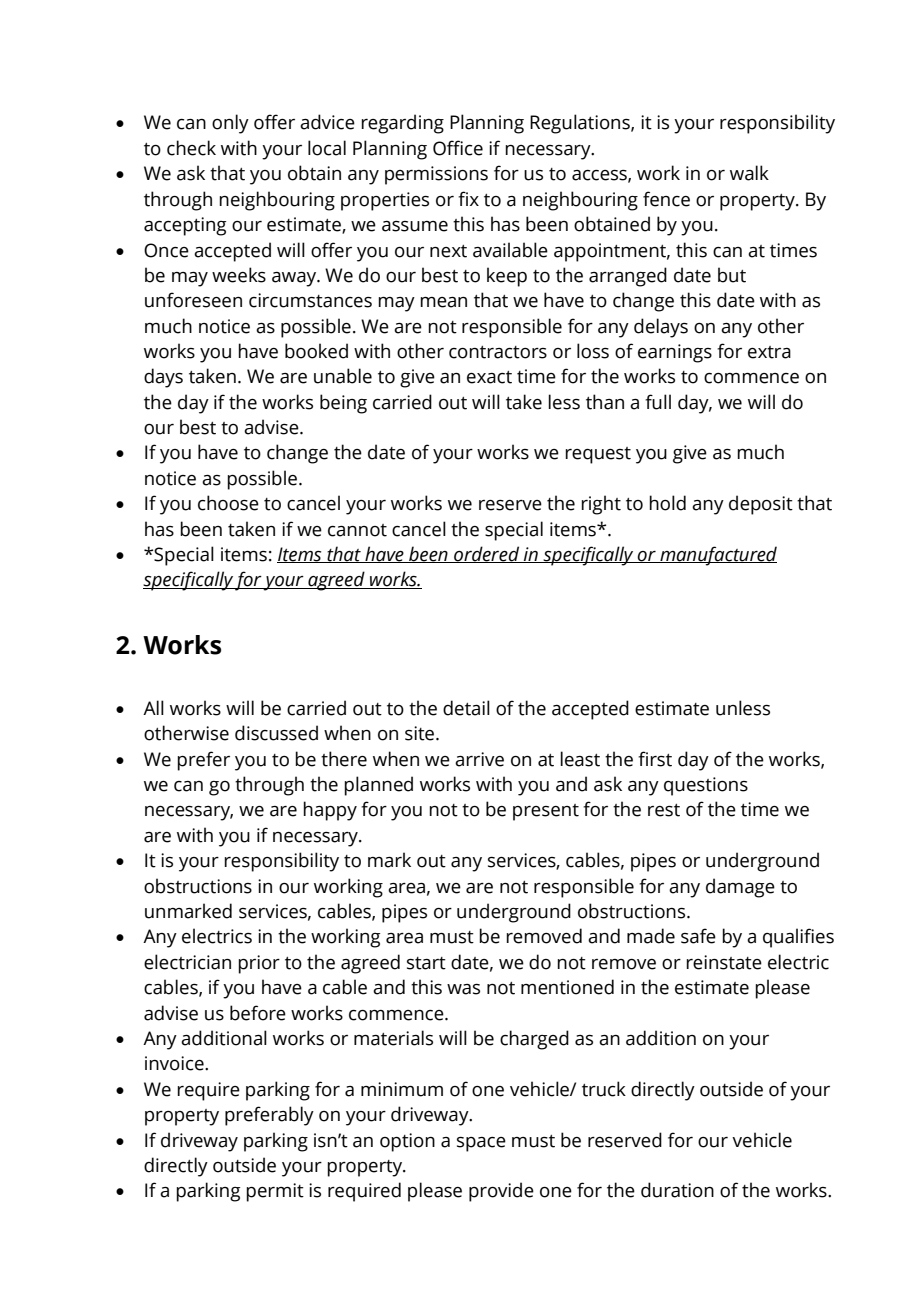  Describe the element at coordinates (463, 989) in the document. I see `was` at that location.
